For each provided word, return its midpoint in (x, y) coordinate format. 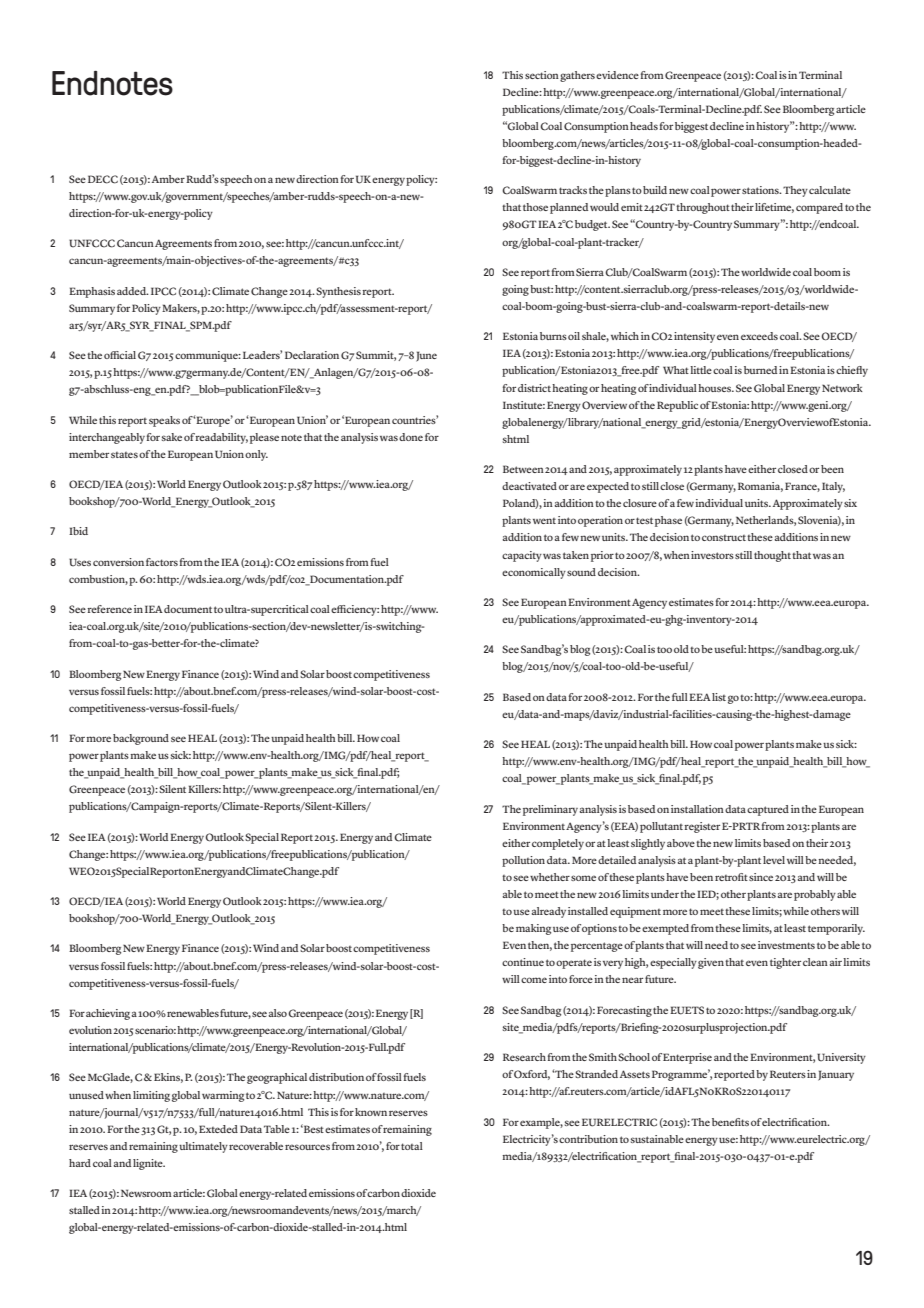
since (761, 877)
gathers (577, 76)
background (141, 739)
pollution (523, 861)
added (133, 291)
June (426, 356)
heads (644, 126)
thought (772, 556)
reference (108, 609)
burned (760, 370)
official (120, 355)
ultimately (203, 1147)
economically (534, 573)
